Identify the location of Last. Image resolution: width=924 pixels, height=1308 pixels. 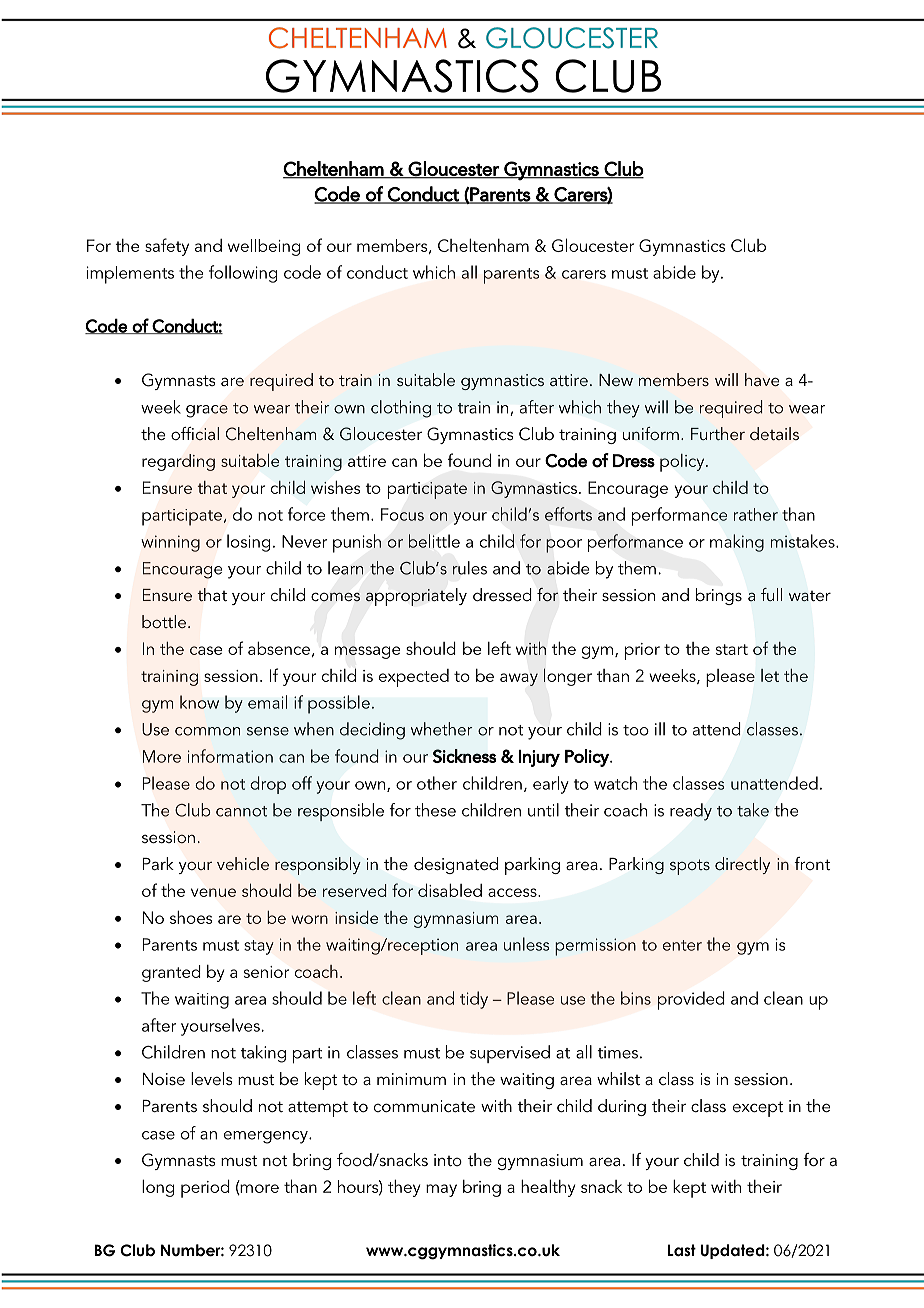
(682, 1250).
